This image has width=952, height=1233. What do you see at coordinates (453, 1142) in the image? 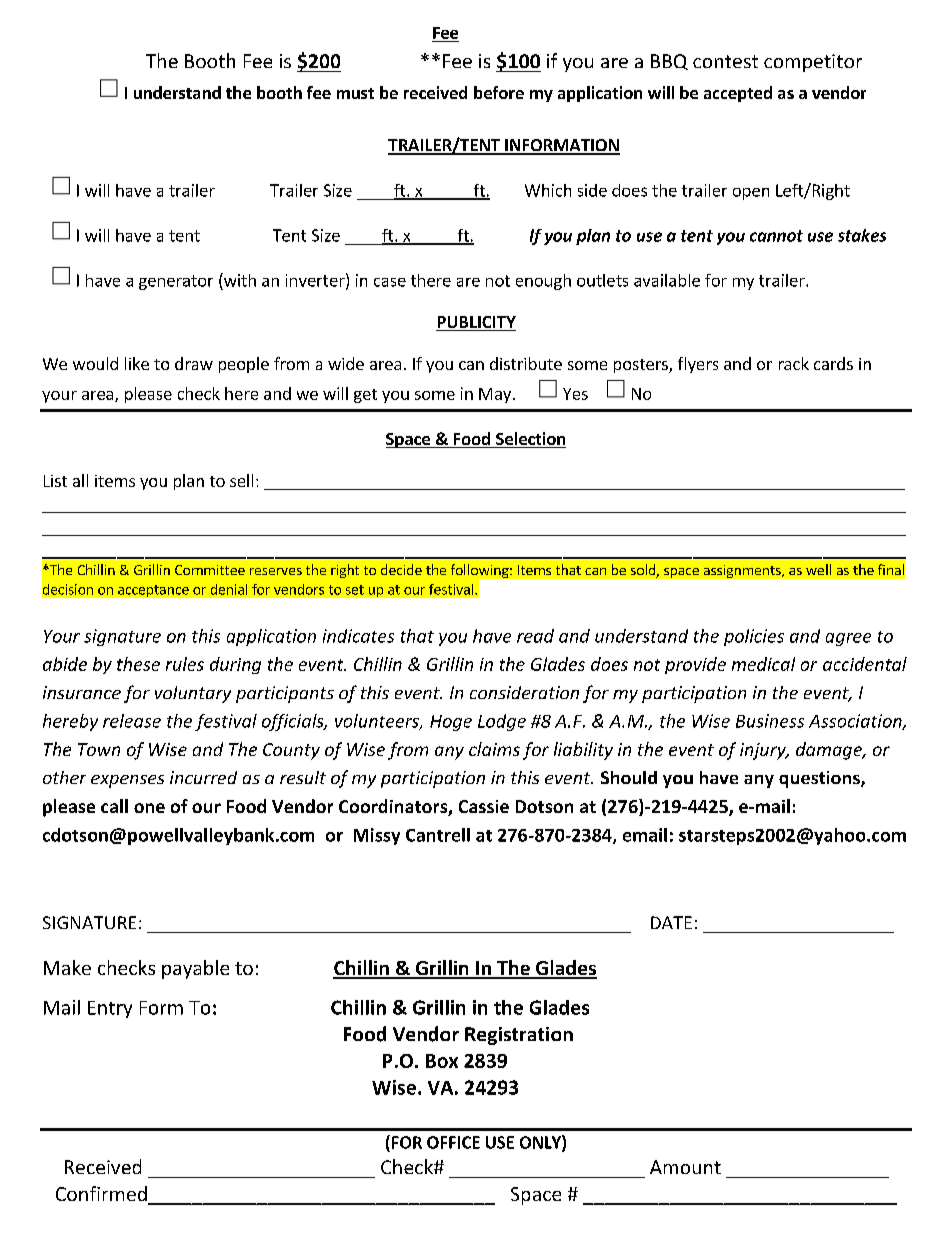
I see `OFFICE` at bounding box center [453, 1142].
